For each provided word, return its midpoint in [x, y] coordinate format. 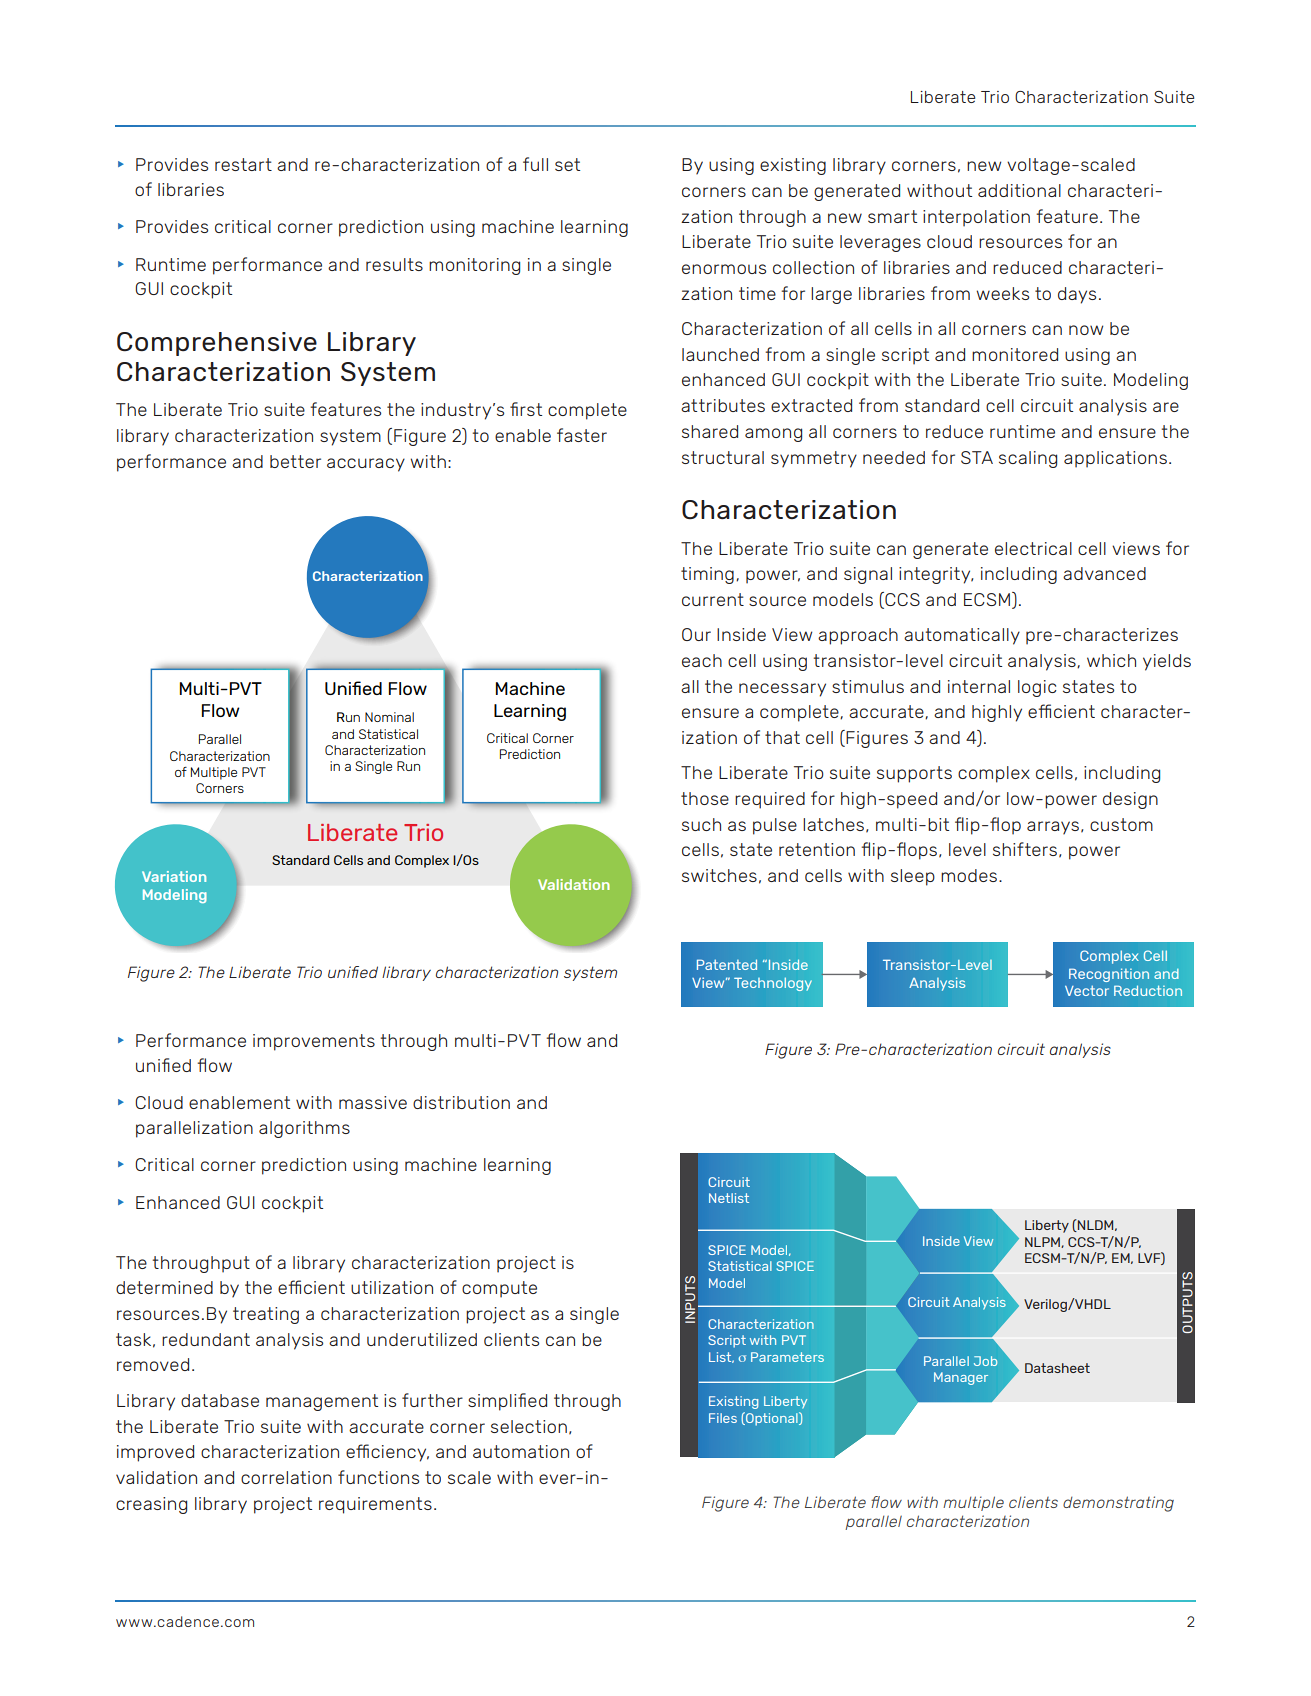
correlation [286, 1477]
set [567, 164]
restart [243, 164]
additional [1019, 190]
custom [1121, 824]
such [701, 824]
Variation [174, 876]
